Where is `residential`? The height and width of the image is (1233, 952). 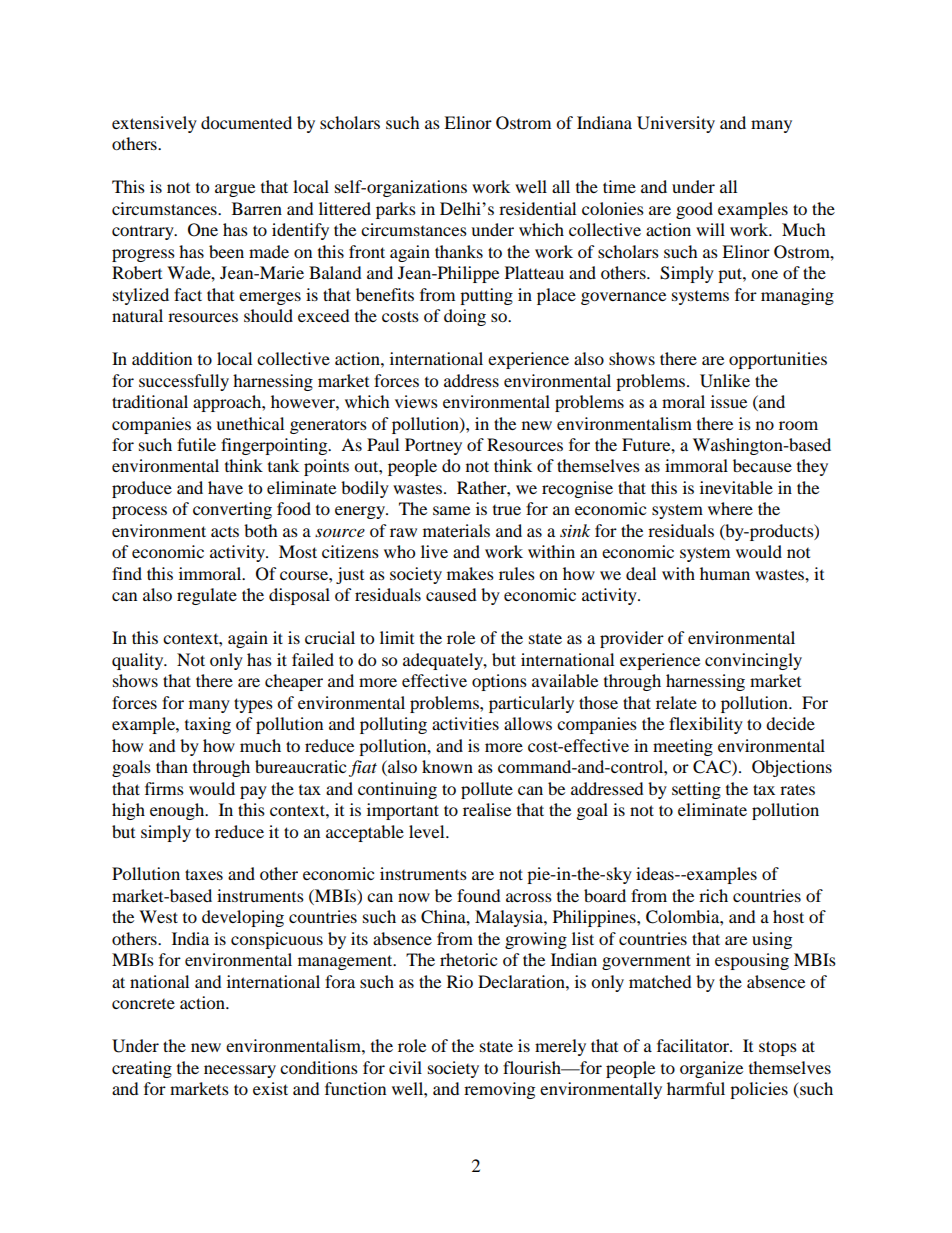 residential is located at coordinates (537, 208).
